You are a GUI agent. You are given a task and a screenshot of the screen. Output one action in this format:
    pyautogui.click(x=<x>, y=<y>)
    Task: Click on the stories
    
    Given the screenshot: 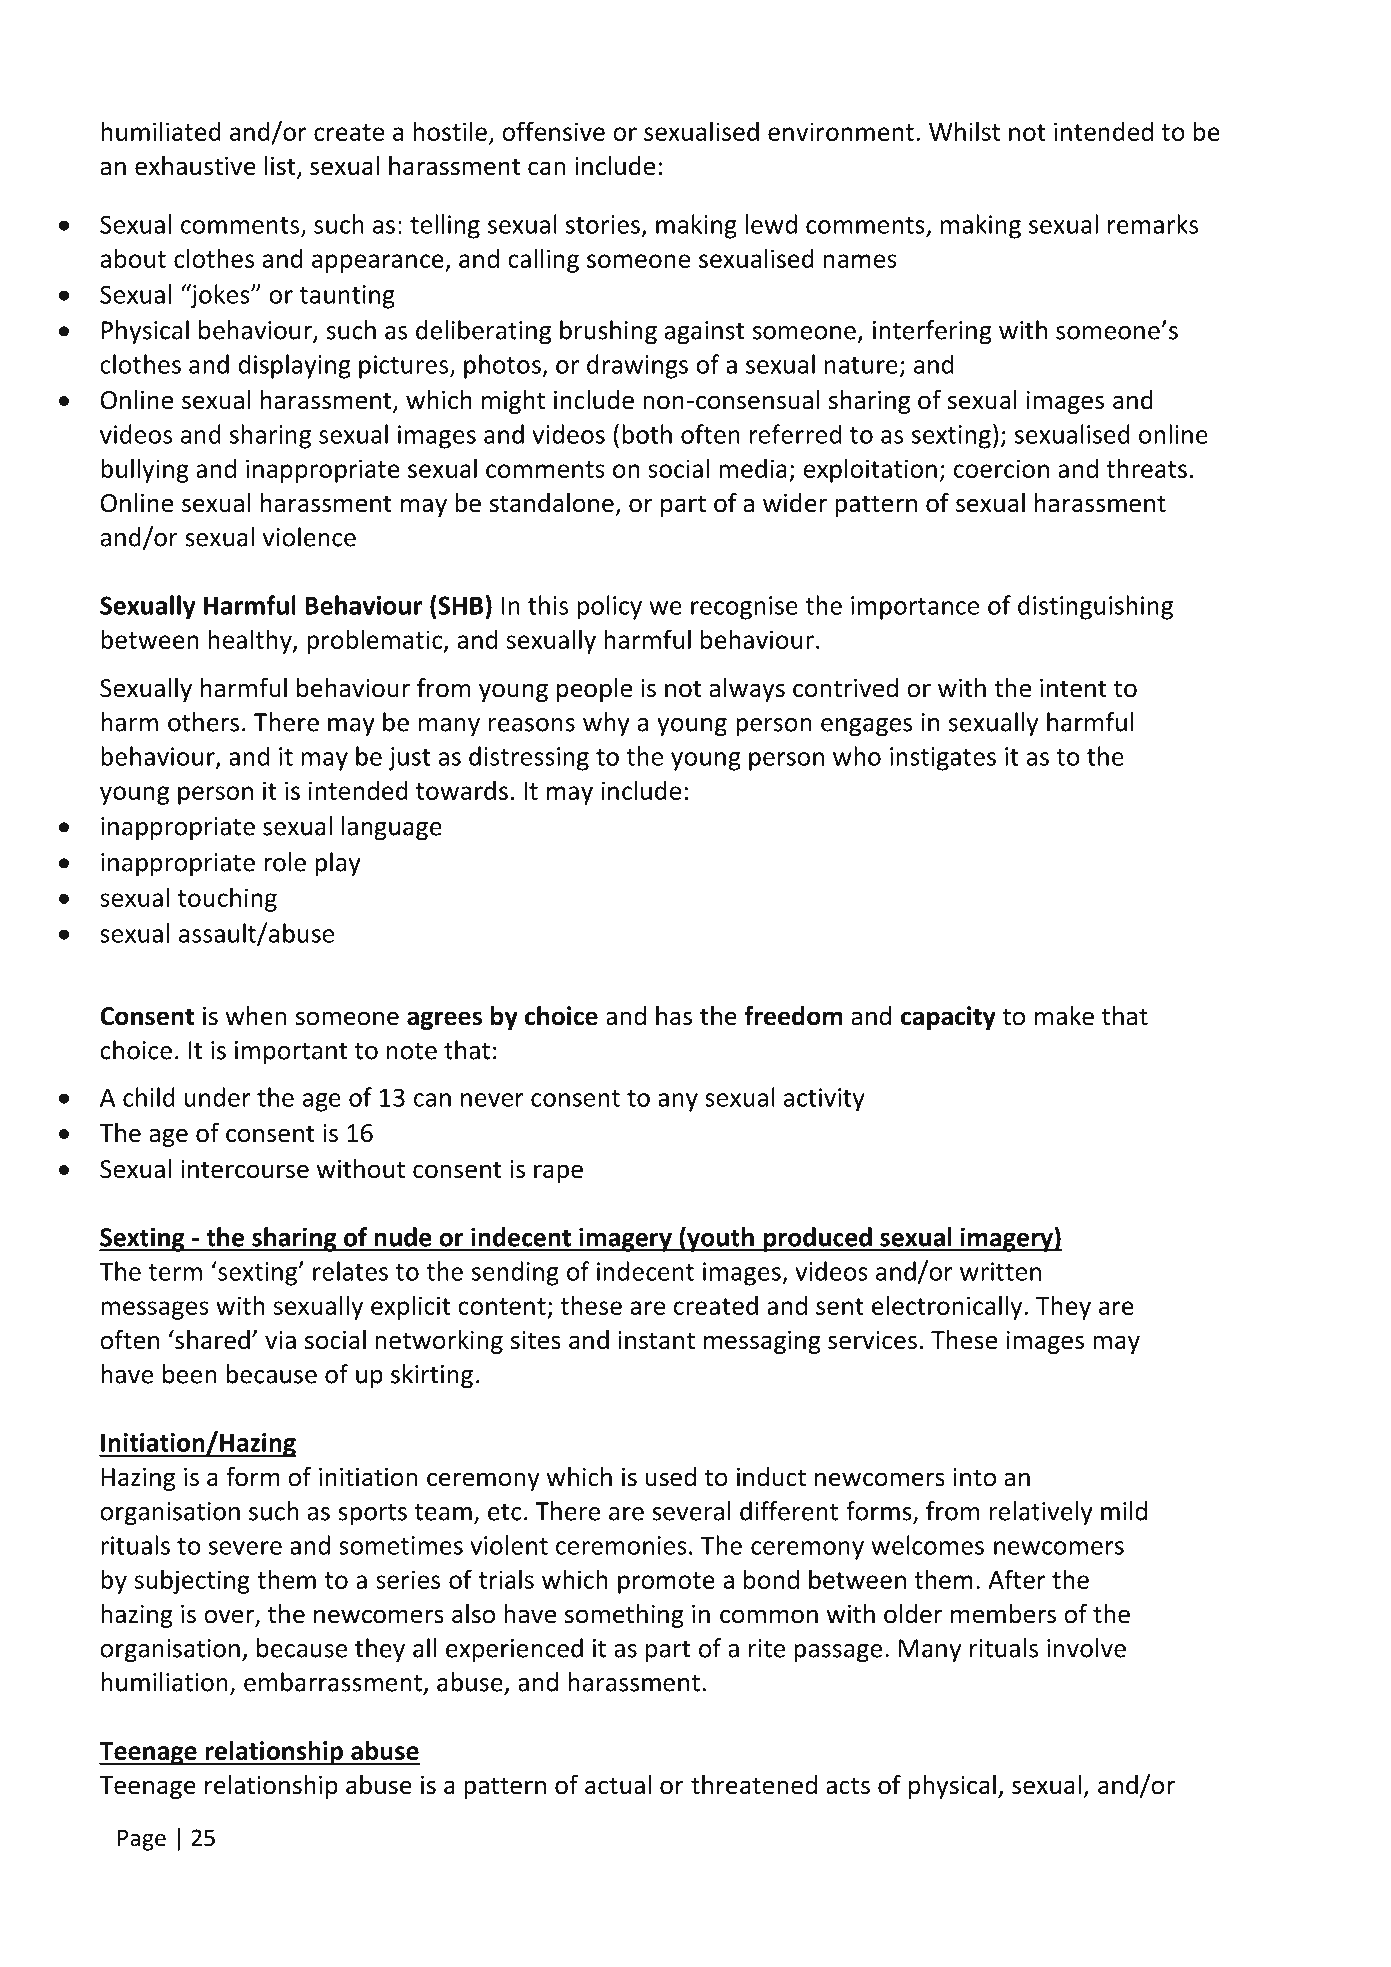 What is the action you would take?
    pyautogui.click(x=603, y=224)
